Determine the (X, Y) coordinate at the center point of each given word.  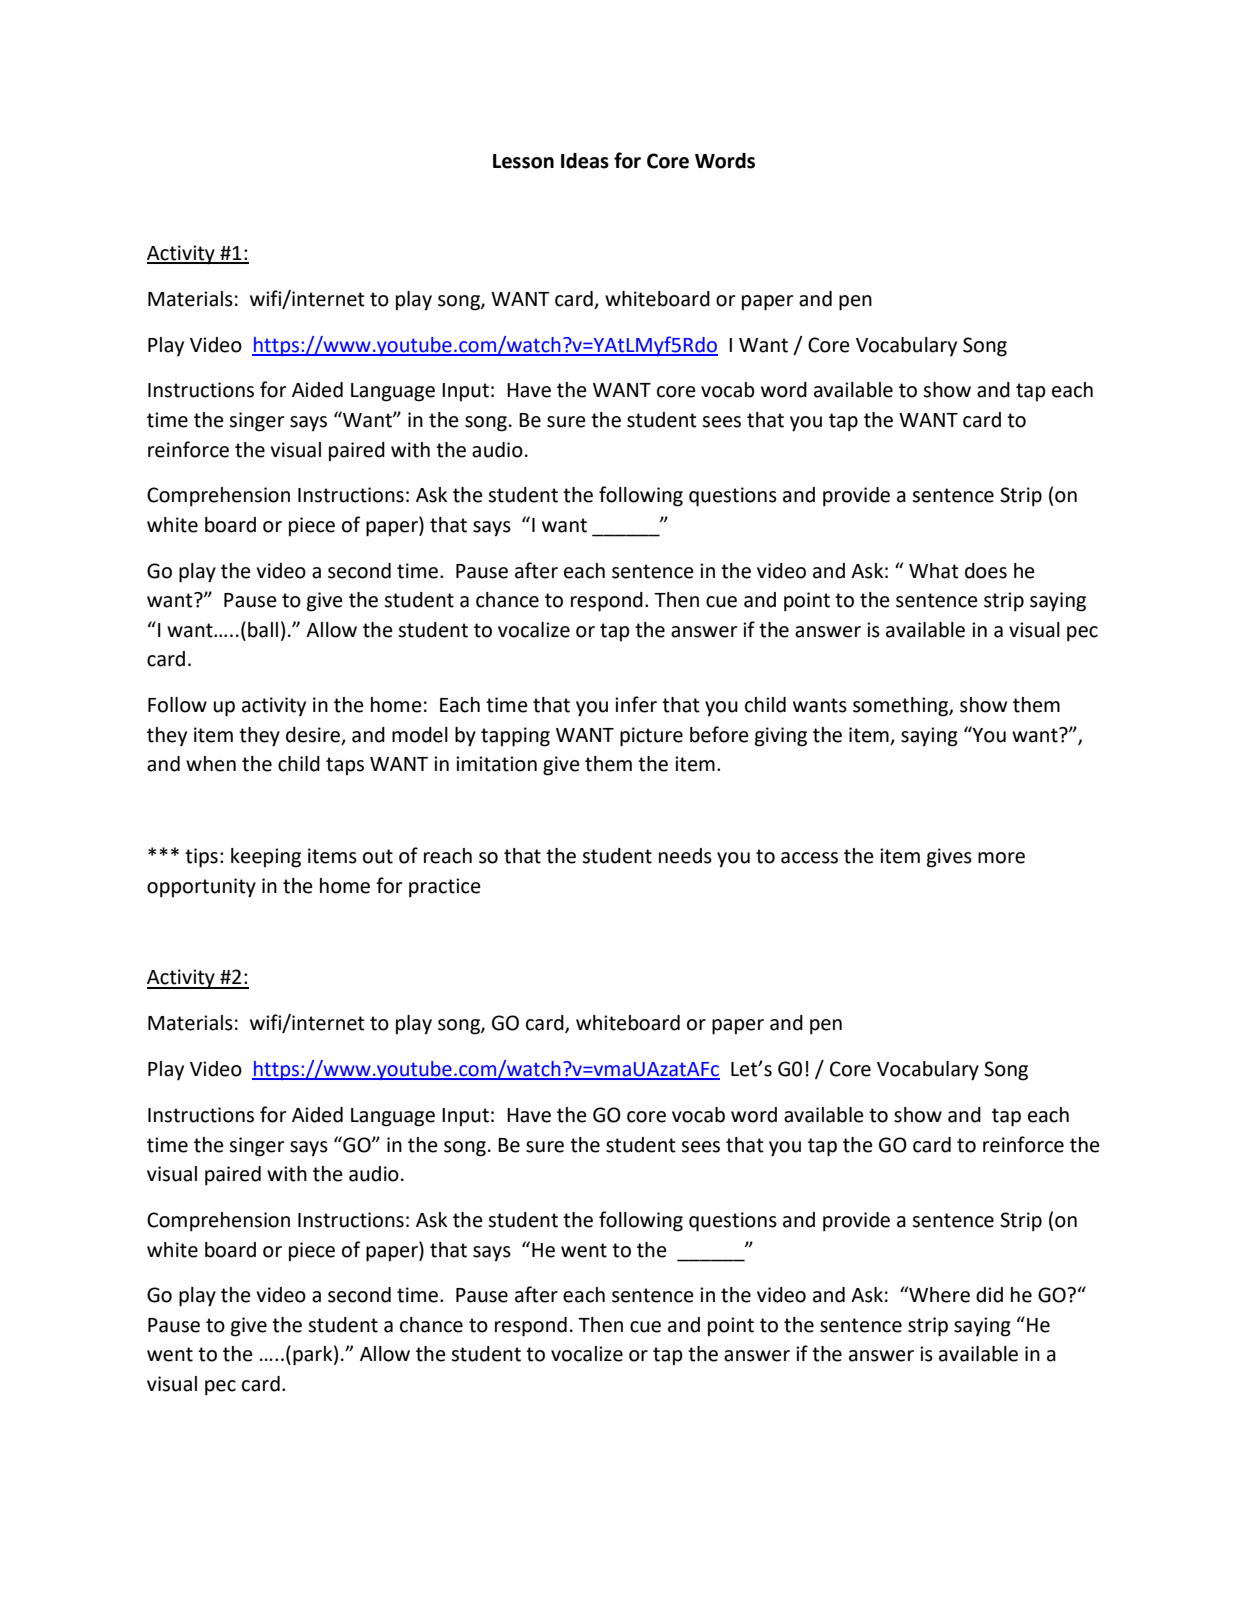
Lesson (523, 161)
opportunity (201, 888)
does (986, 571)
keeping (266, 858)
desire (314, 736)
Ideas (585, 161)
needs (685, 856)
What (934, 571)
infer (636, 704)
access (809, 858)
